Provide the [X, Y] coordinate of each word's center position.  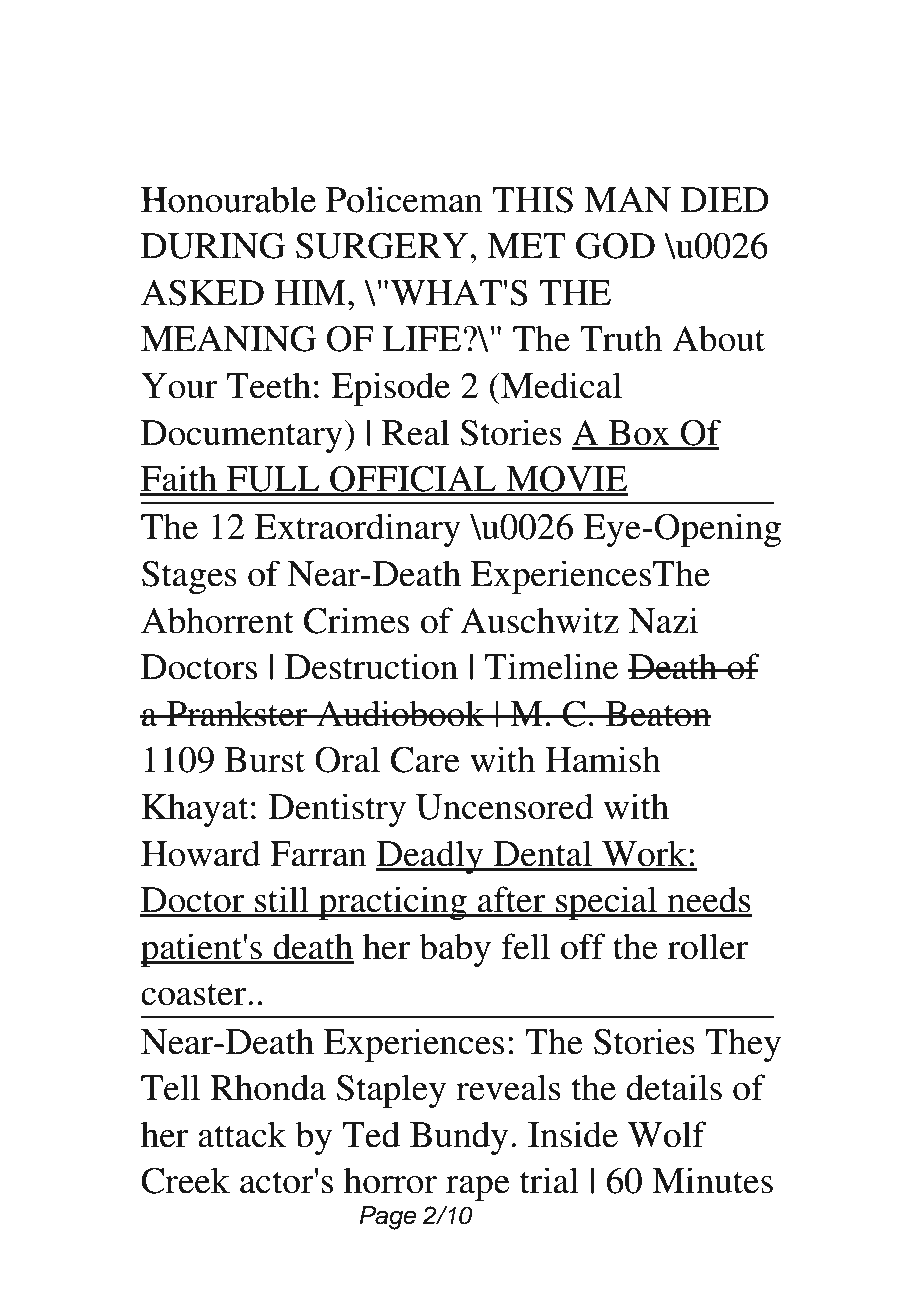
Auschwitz [539, 620]
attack [242, 1134]
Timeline [551, 666]
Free [373, 75]
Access [218, 75]
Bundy [459, 1138]
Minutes [712, 1180]
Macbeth [608, 137]
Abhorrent [217, 620]
